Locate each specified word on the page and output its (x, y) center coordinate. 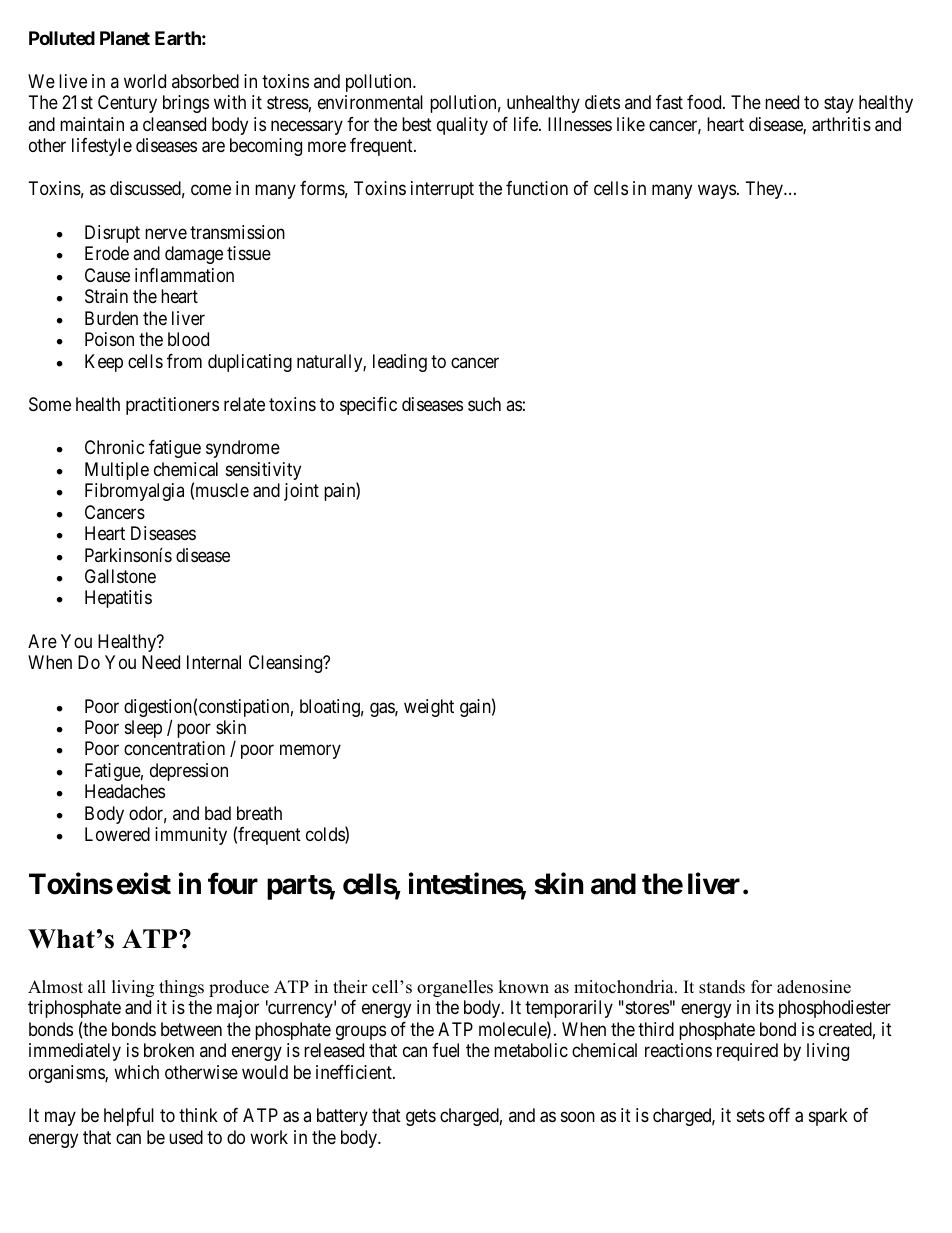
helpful (129, 1117)
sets (751, 1115)
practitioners (172, 406)
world (145, 81)
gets (421, 1117)
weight (429, 708)
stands (722, 987)
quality (462, 126)
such (484, 404)
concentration (174, 748)
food (705, 102)
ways (717, 192)
